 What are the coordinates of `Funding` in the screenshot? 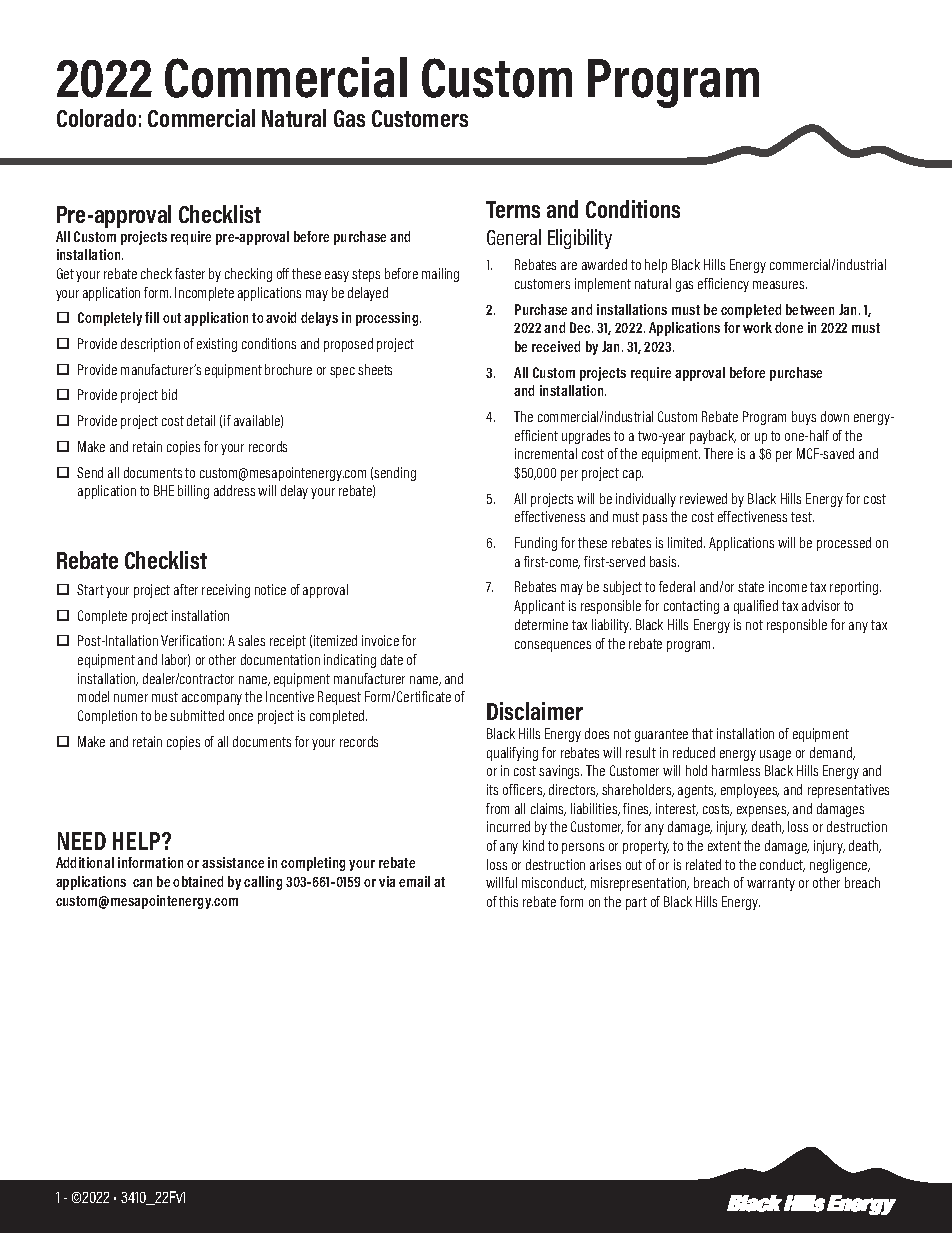 It's located at (536, 544).
